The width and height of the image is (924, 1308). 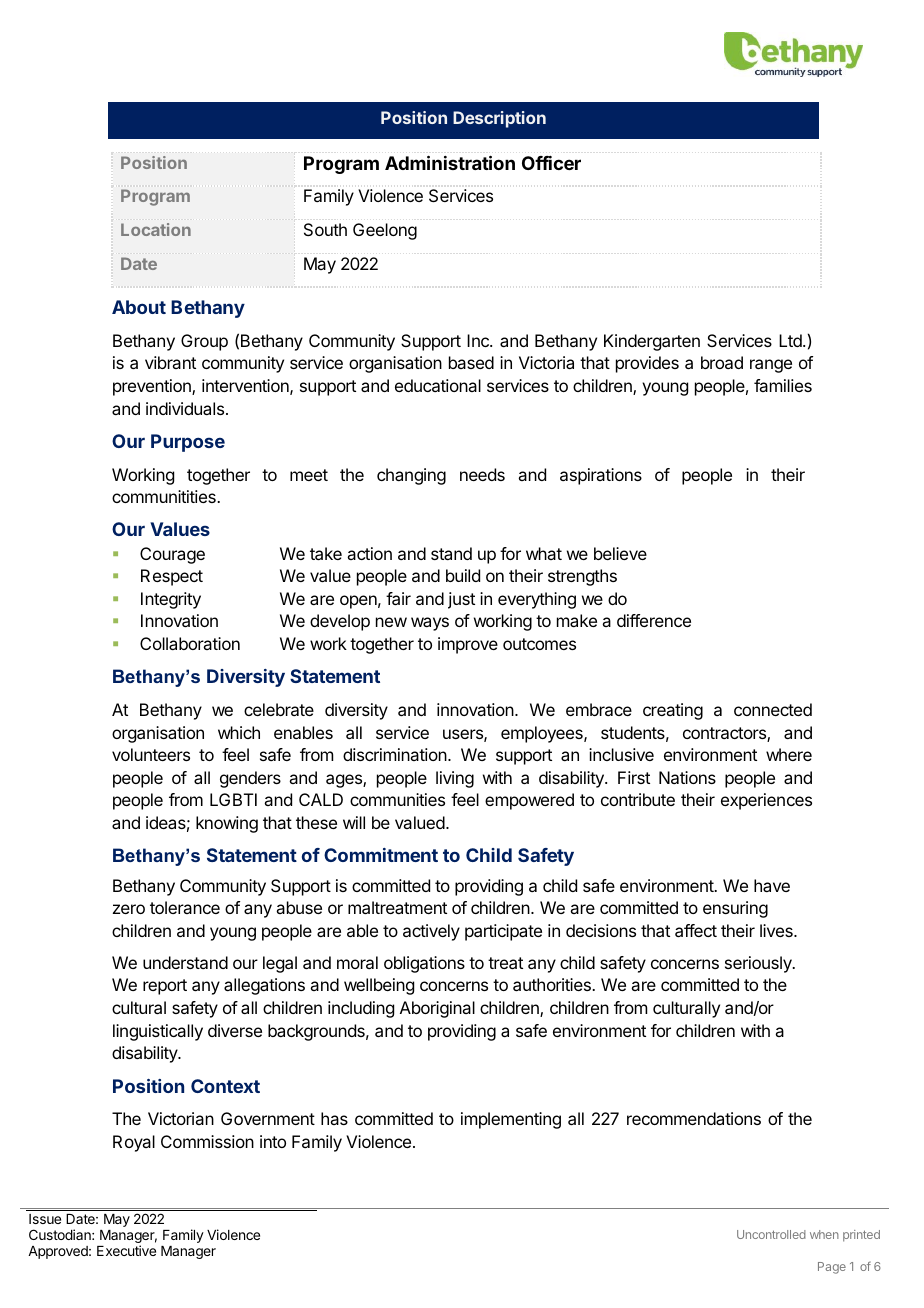 What do you see at coordinates (772, 885) in the image?
I see `have` at bounding box center [772, 885].
